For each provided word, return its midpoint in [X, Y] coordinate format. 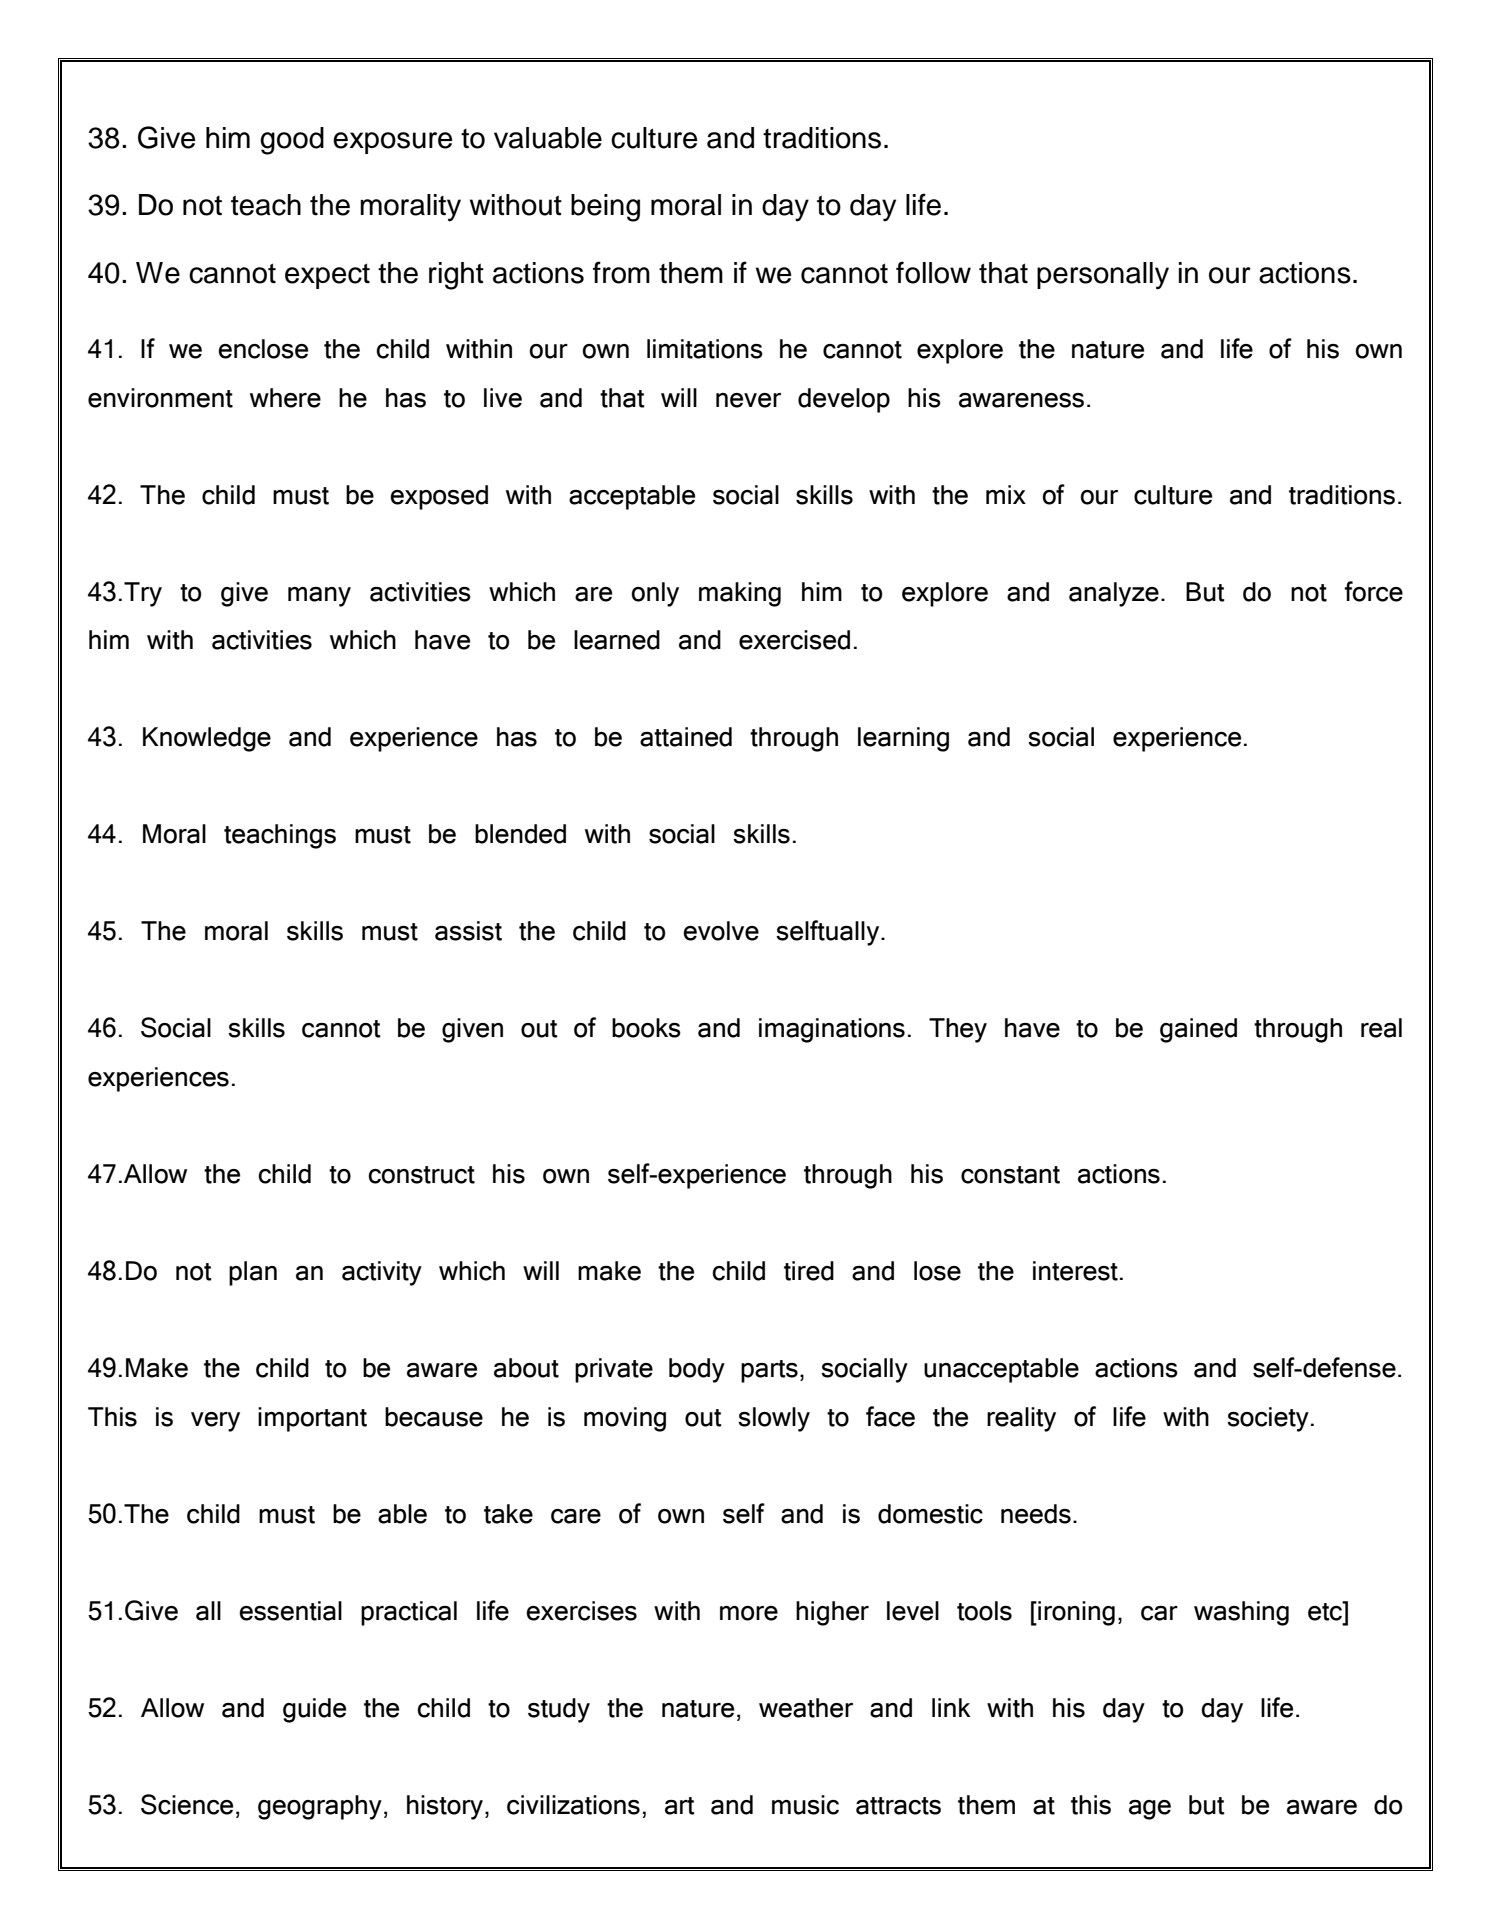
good [292, 141]
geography [320, 1807]
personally [1103, 276]
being [605, 208]
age [1150, 1810]
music [805, 1805]
